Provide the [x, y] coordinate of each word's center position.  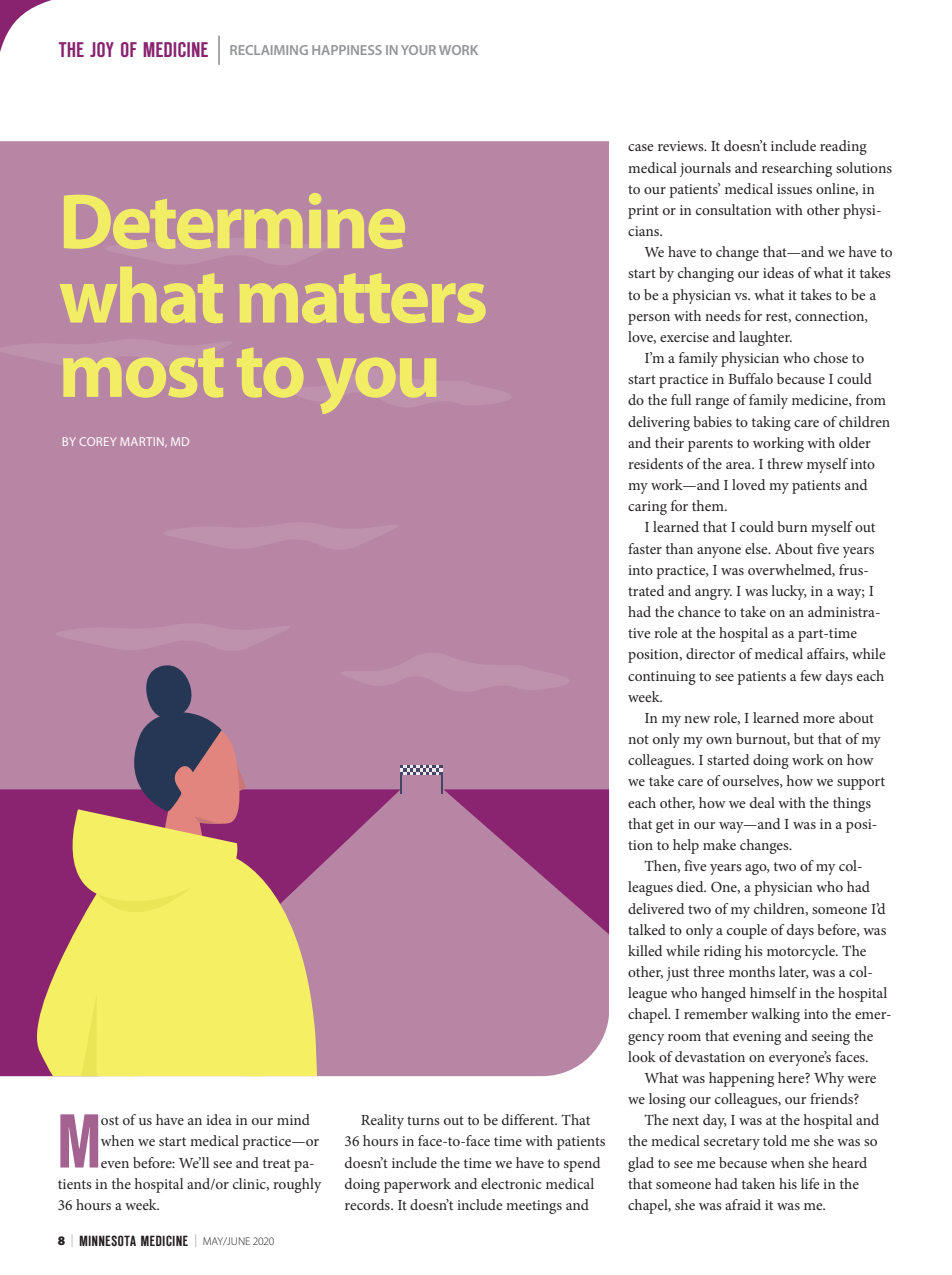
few [811, 675]
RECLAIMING [269, 50]
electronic [511, 1183]
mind [293, 1119]
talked [647, 929]
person [649, 319]
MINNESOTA [107, 1240]
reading [843, 147]
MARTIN [143, 442]
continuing [662, 678]
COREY [97, 441]
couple [747, 931]
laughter [765, 338]
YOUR [418, 50]
